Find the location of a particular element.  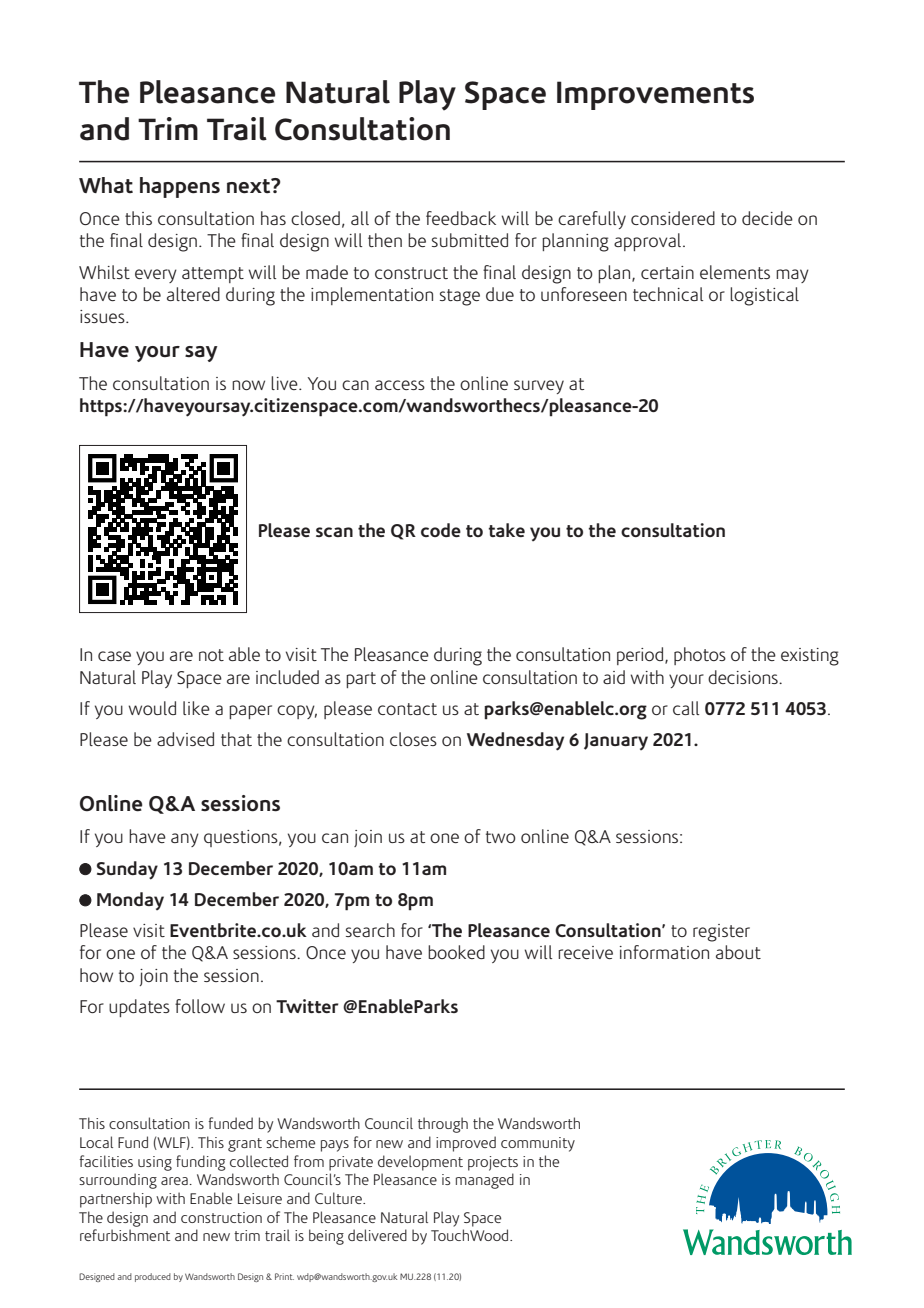

logistical is located at coordinates (764, 296).
